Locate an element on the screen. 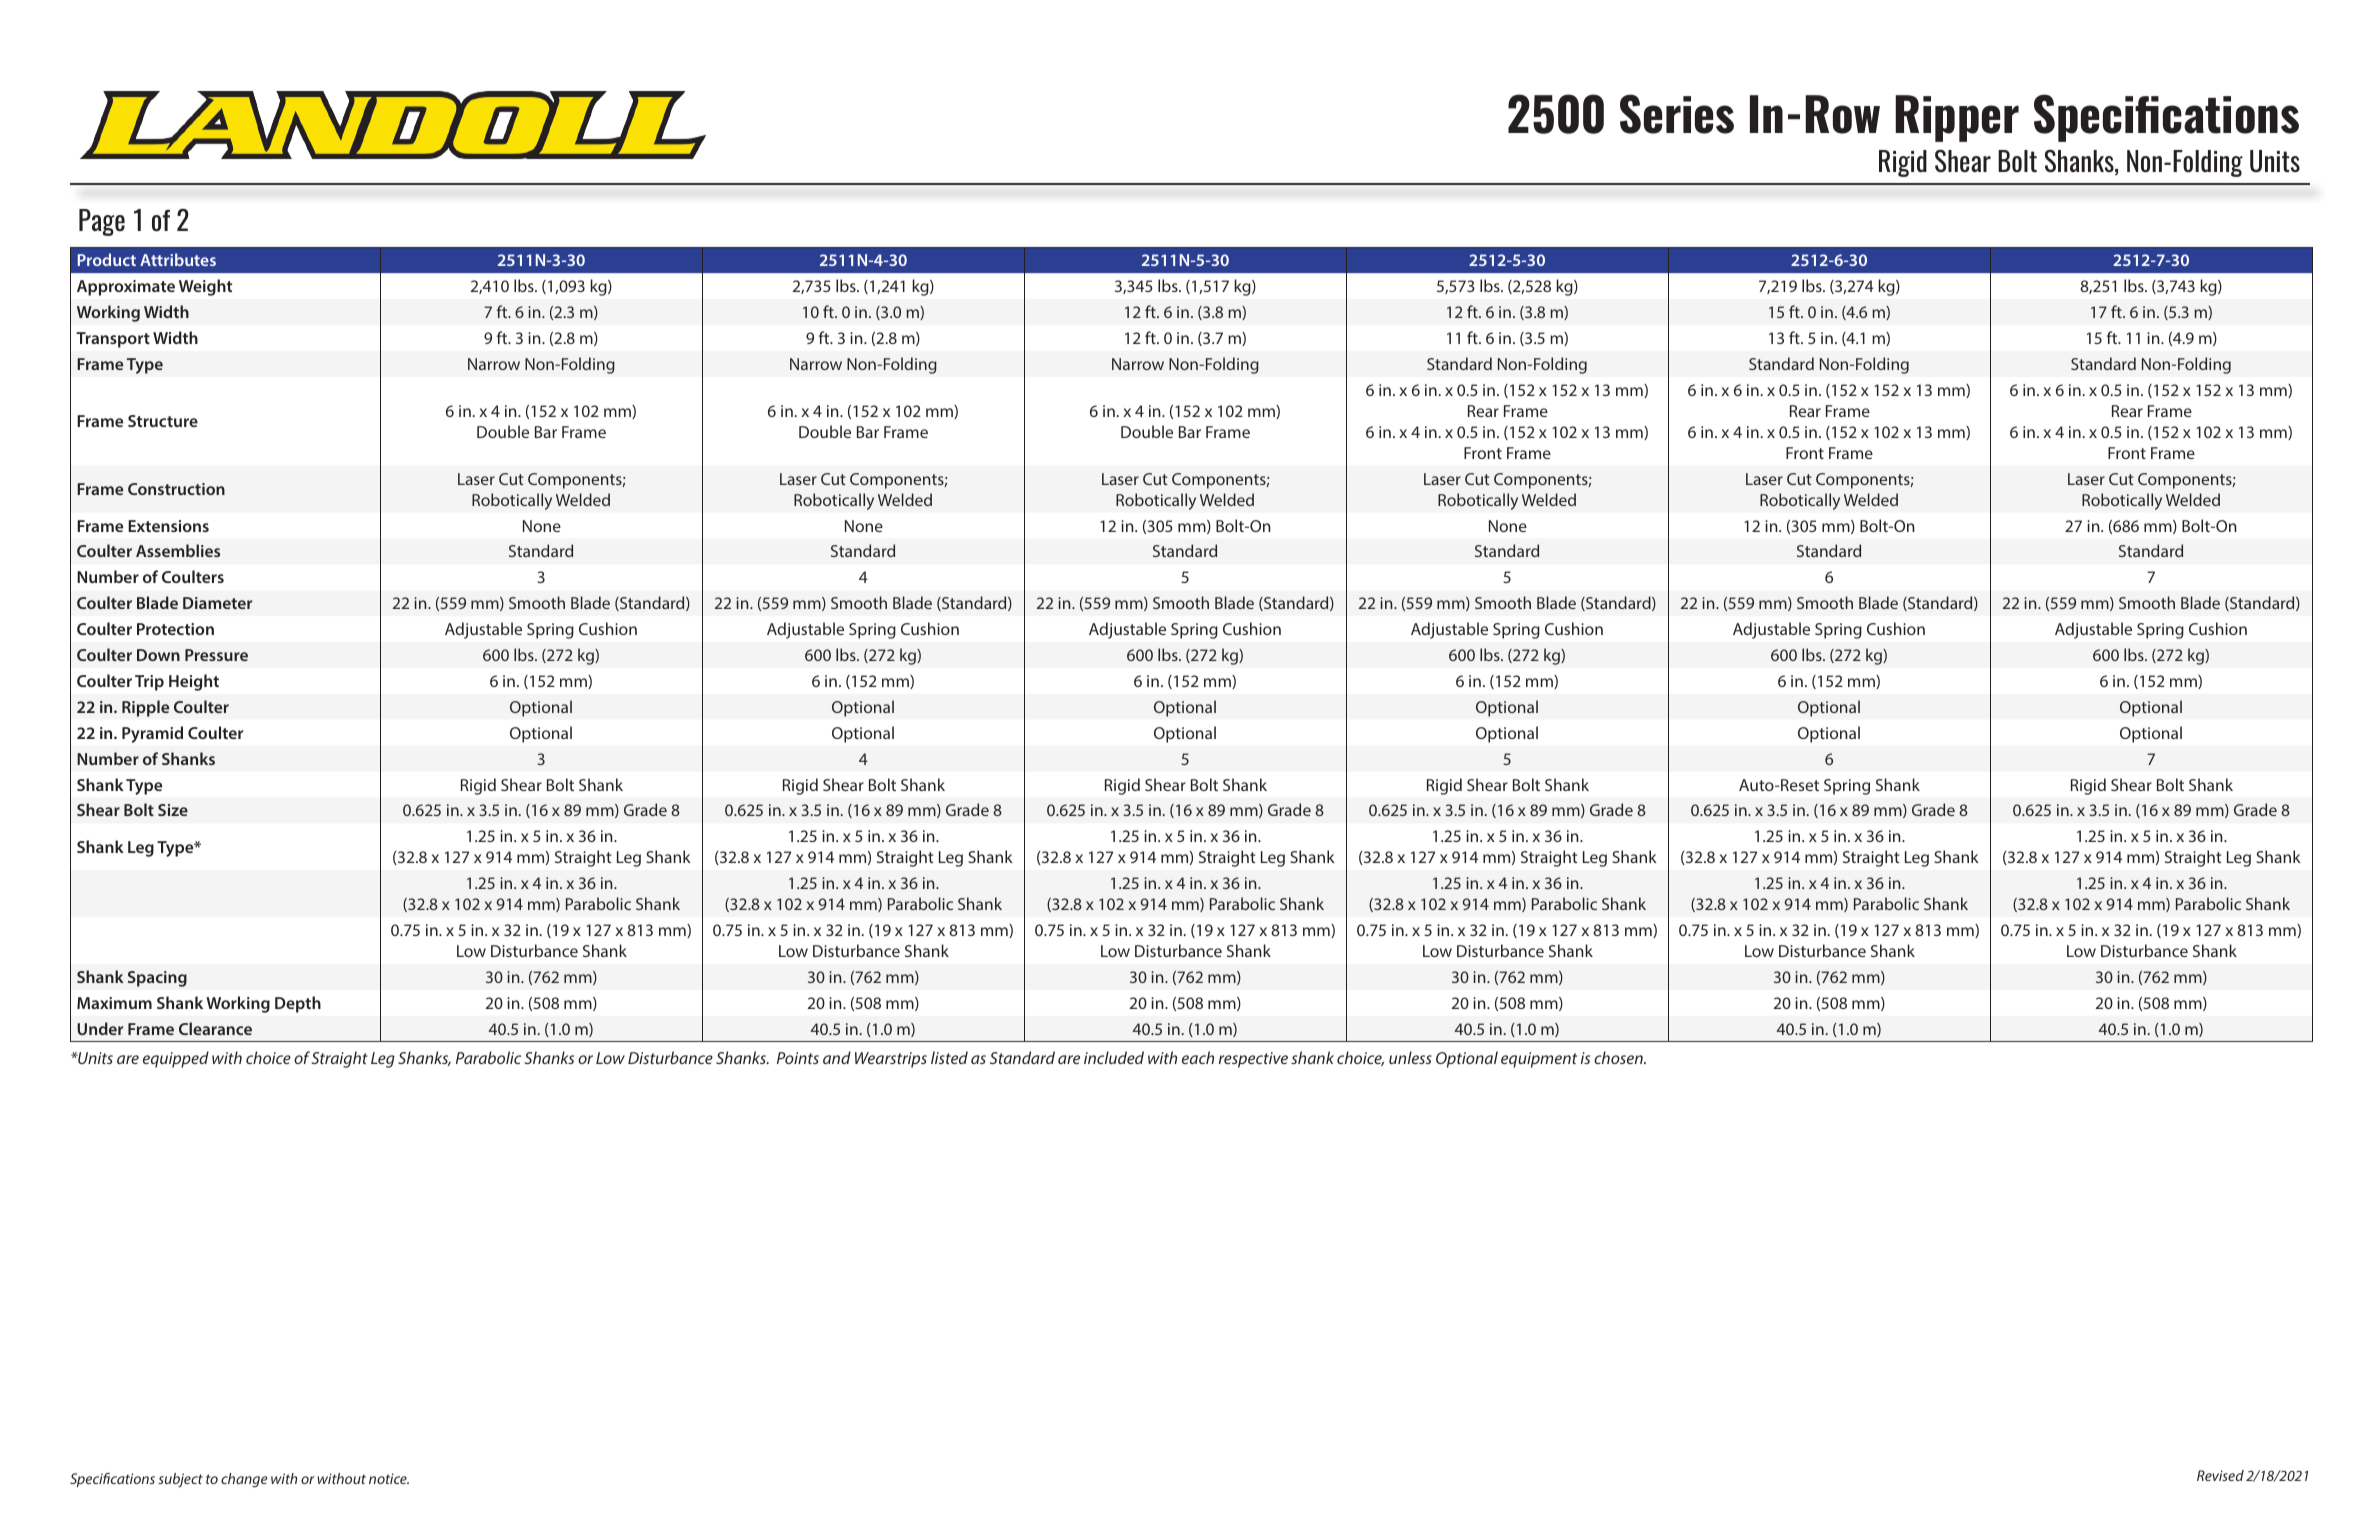 The width and height of the screenshot is (2380, 1540). Ripper is located at coordinates (1957, 118).
